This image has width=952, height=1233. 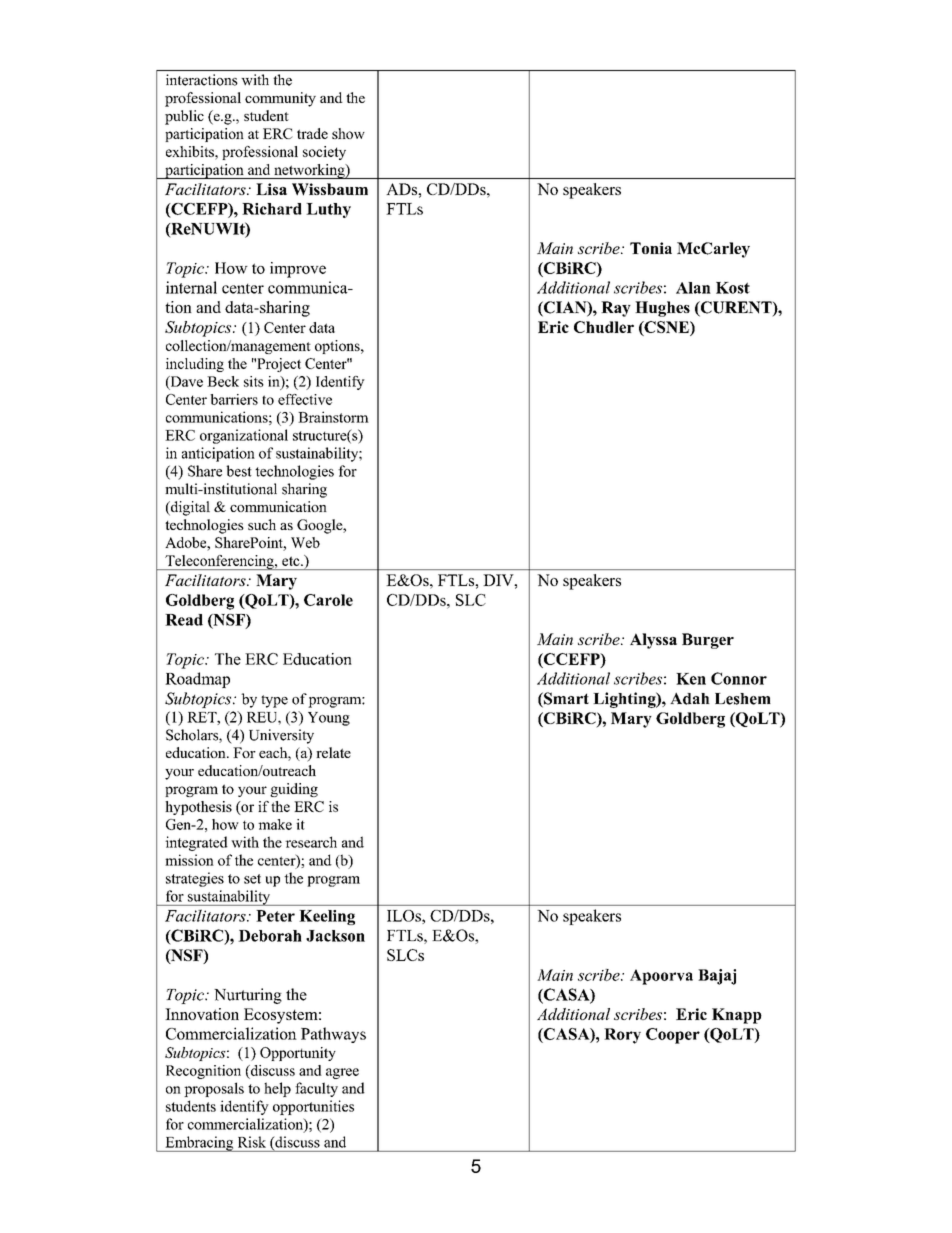 What do you see at coordinates (673, 1036) in the image?
I see `Cooper` at bounding box center [673, 1036].
